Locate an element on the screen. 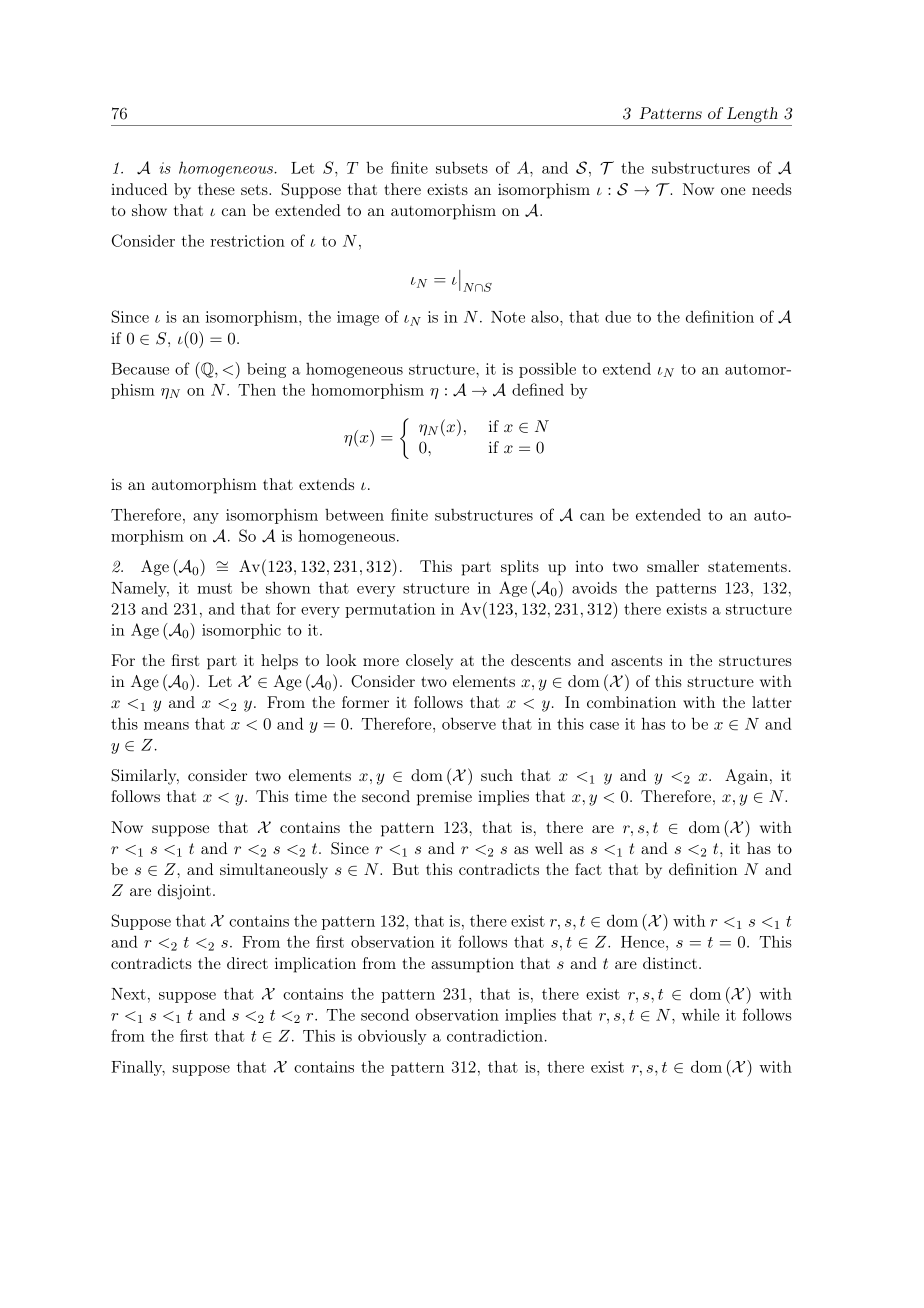 This screenshot has width=924, height=1308. these is located at coordinates (216, 189).
